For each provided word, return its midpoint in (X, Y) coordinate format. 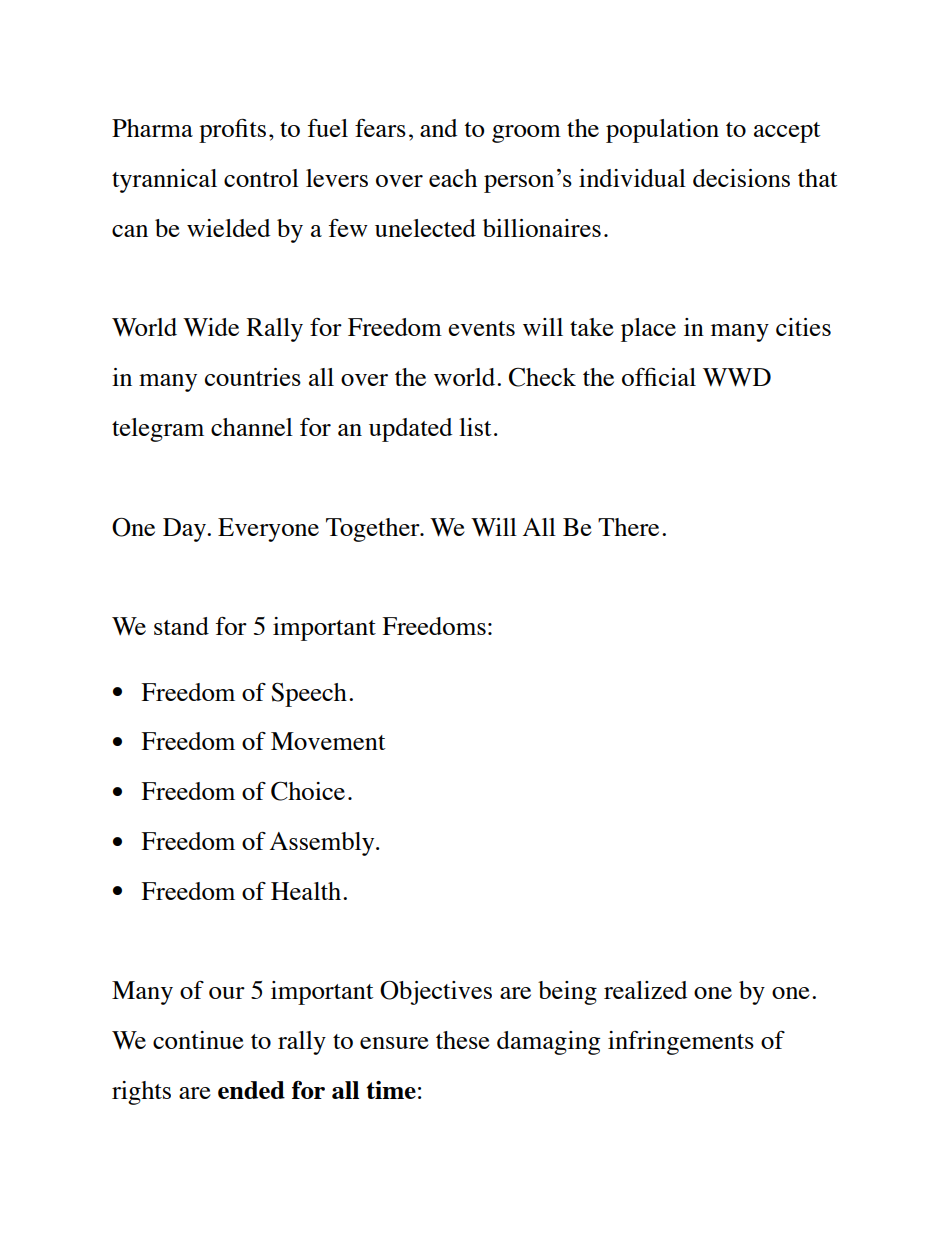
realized (645, 990)
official (659, 377)
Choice (308, 791)
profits (232, 131)
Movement (328, 741)
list (475, 427)
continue (198, 1040)
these (463, 1040)
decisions (741, 178)
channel (252, 427)
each (453, 178)
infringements (681, 1043)
